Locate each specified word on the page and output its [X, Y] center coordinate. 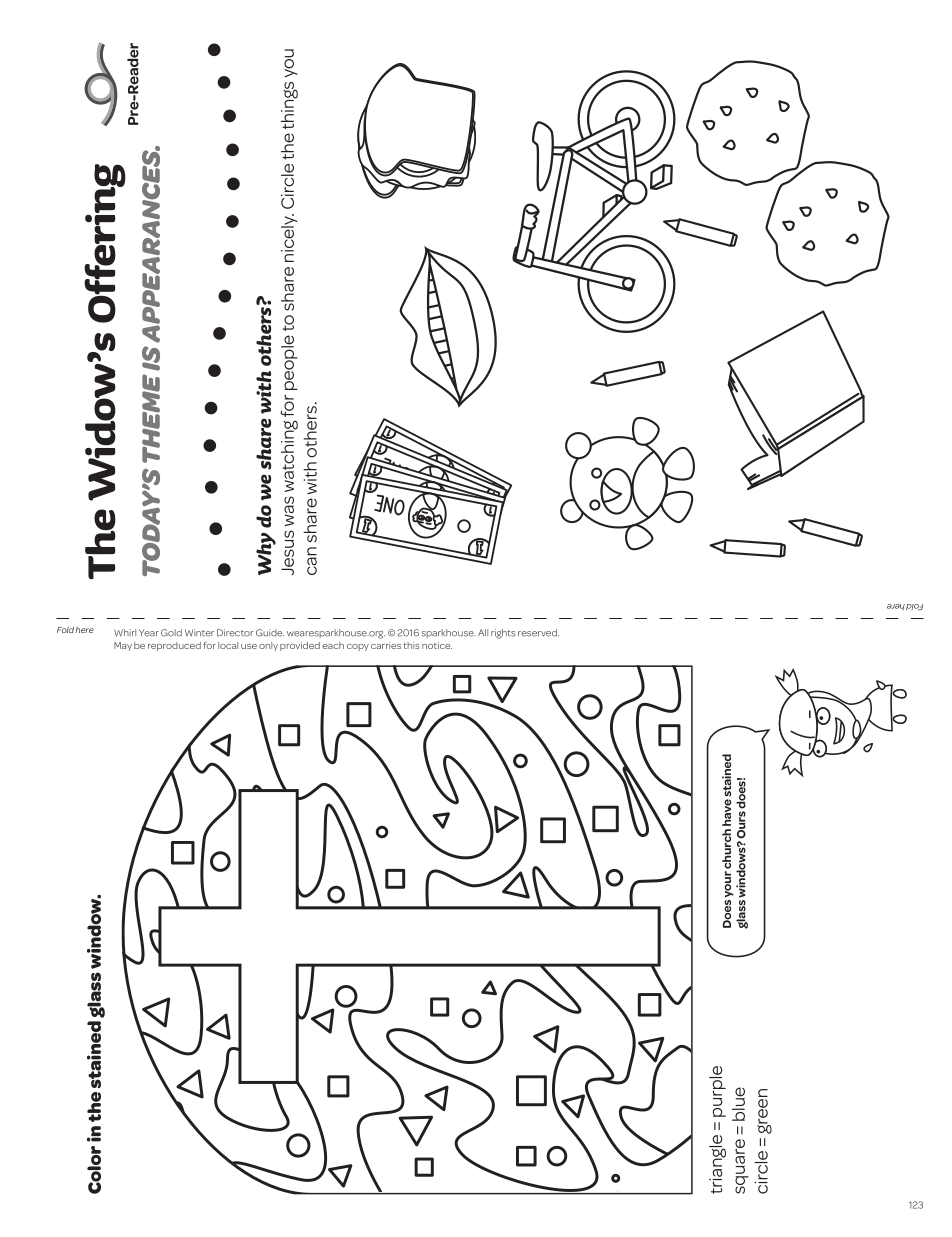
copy [358, 647]
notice [437, 645]
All [483, 632]
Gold [171, 633]
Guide [270, 633]
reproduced [174, 646]
